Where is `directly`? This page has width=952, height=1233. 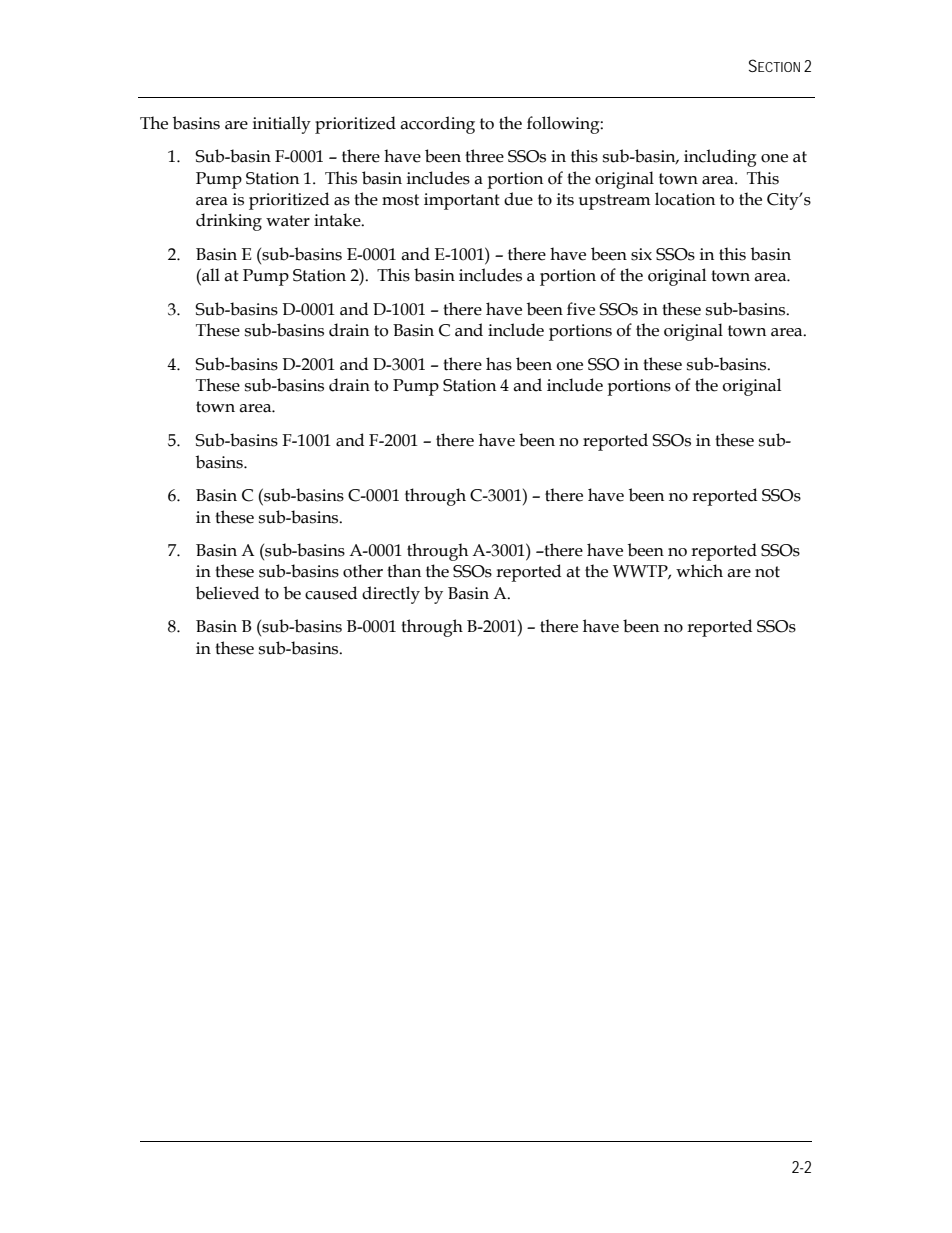 directly is located at coordinates (391, 595).
